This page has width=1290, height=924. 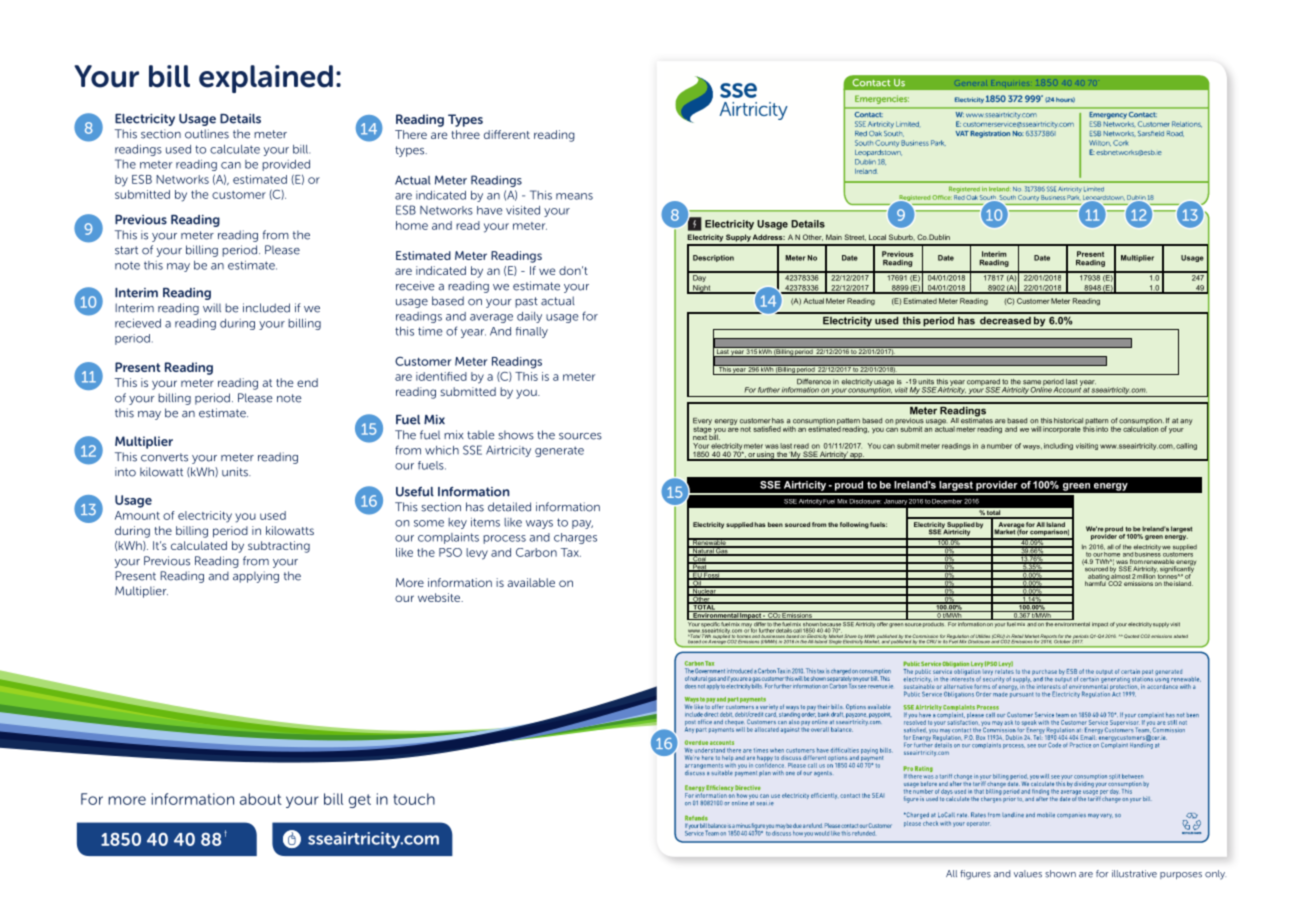 I want to click on million, so click(x=1146, y=575).
